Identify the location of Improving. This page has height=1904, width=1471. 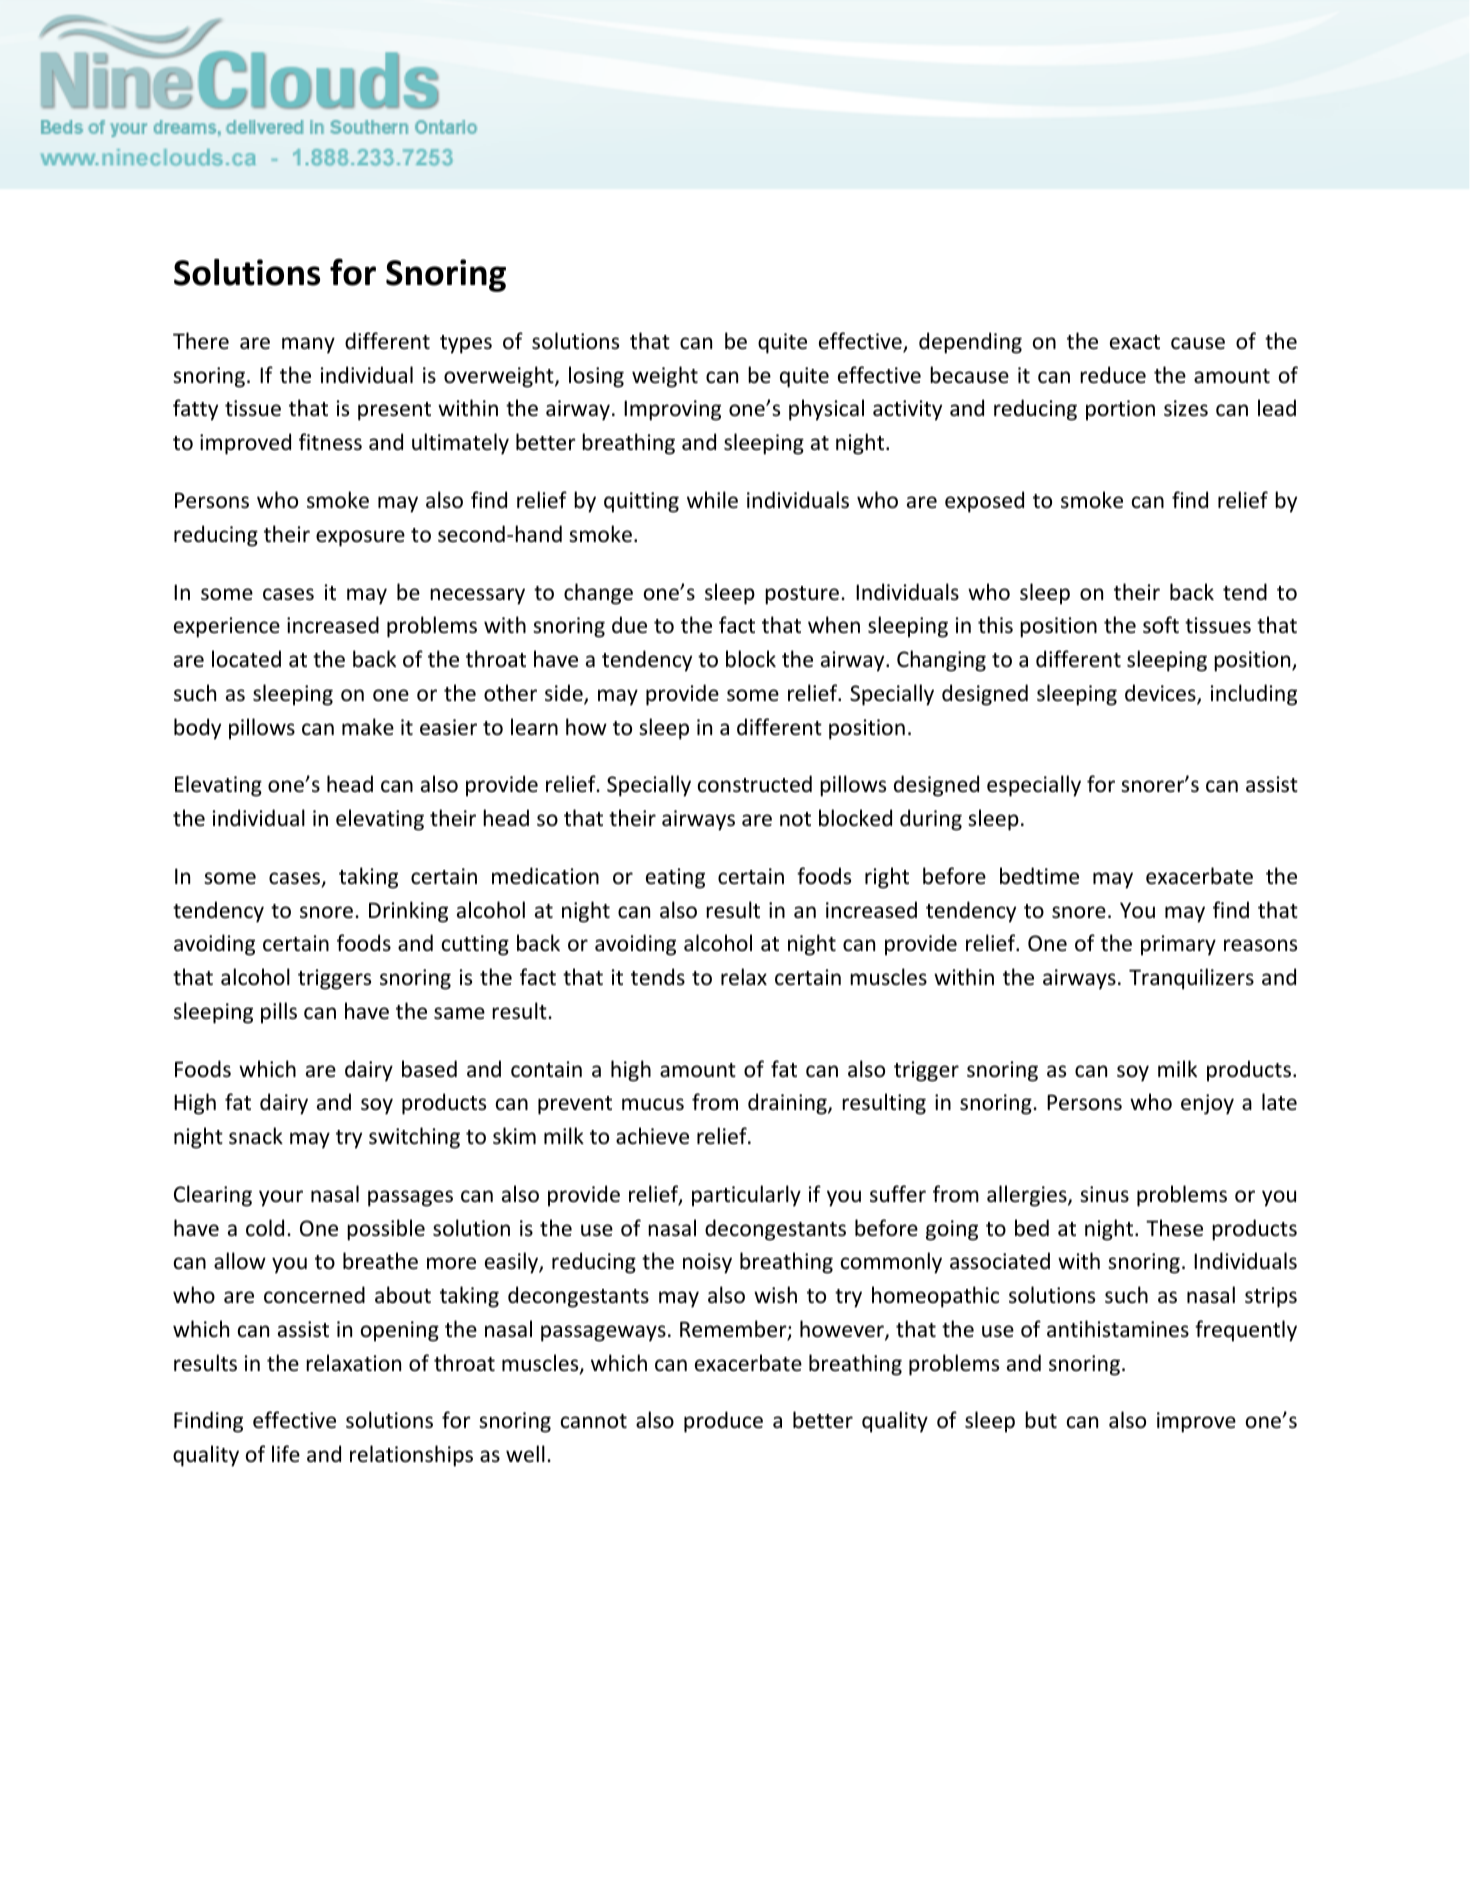
(672, 410).
